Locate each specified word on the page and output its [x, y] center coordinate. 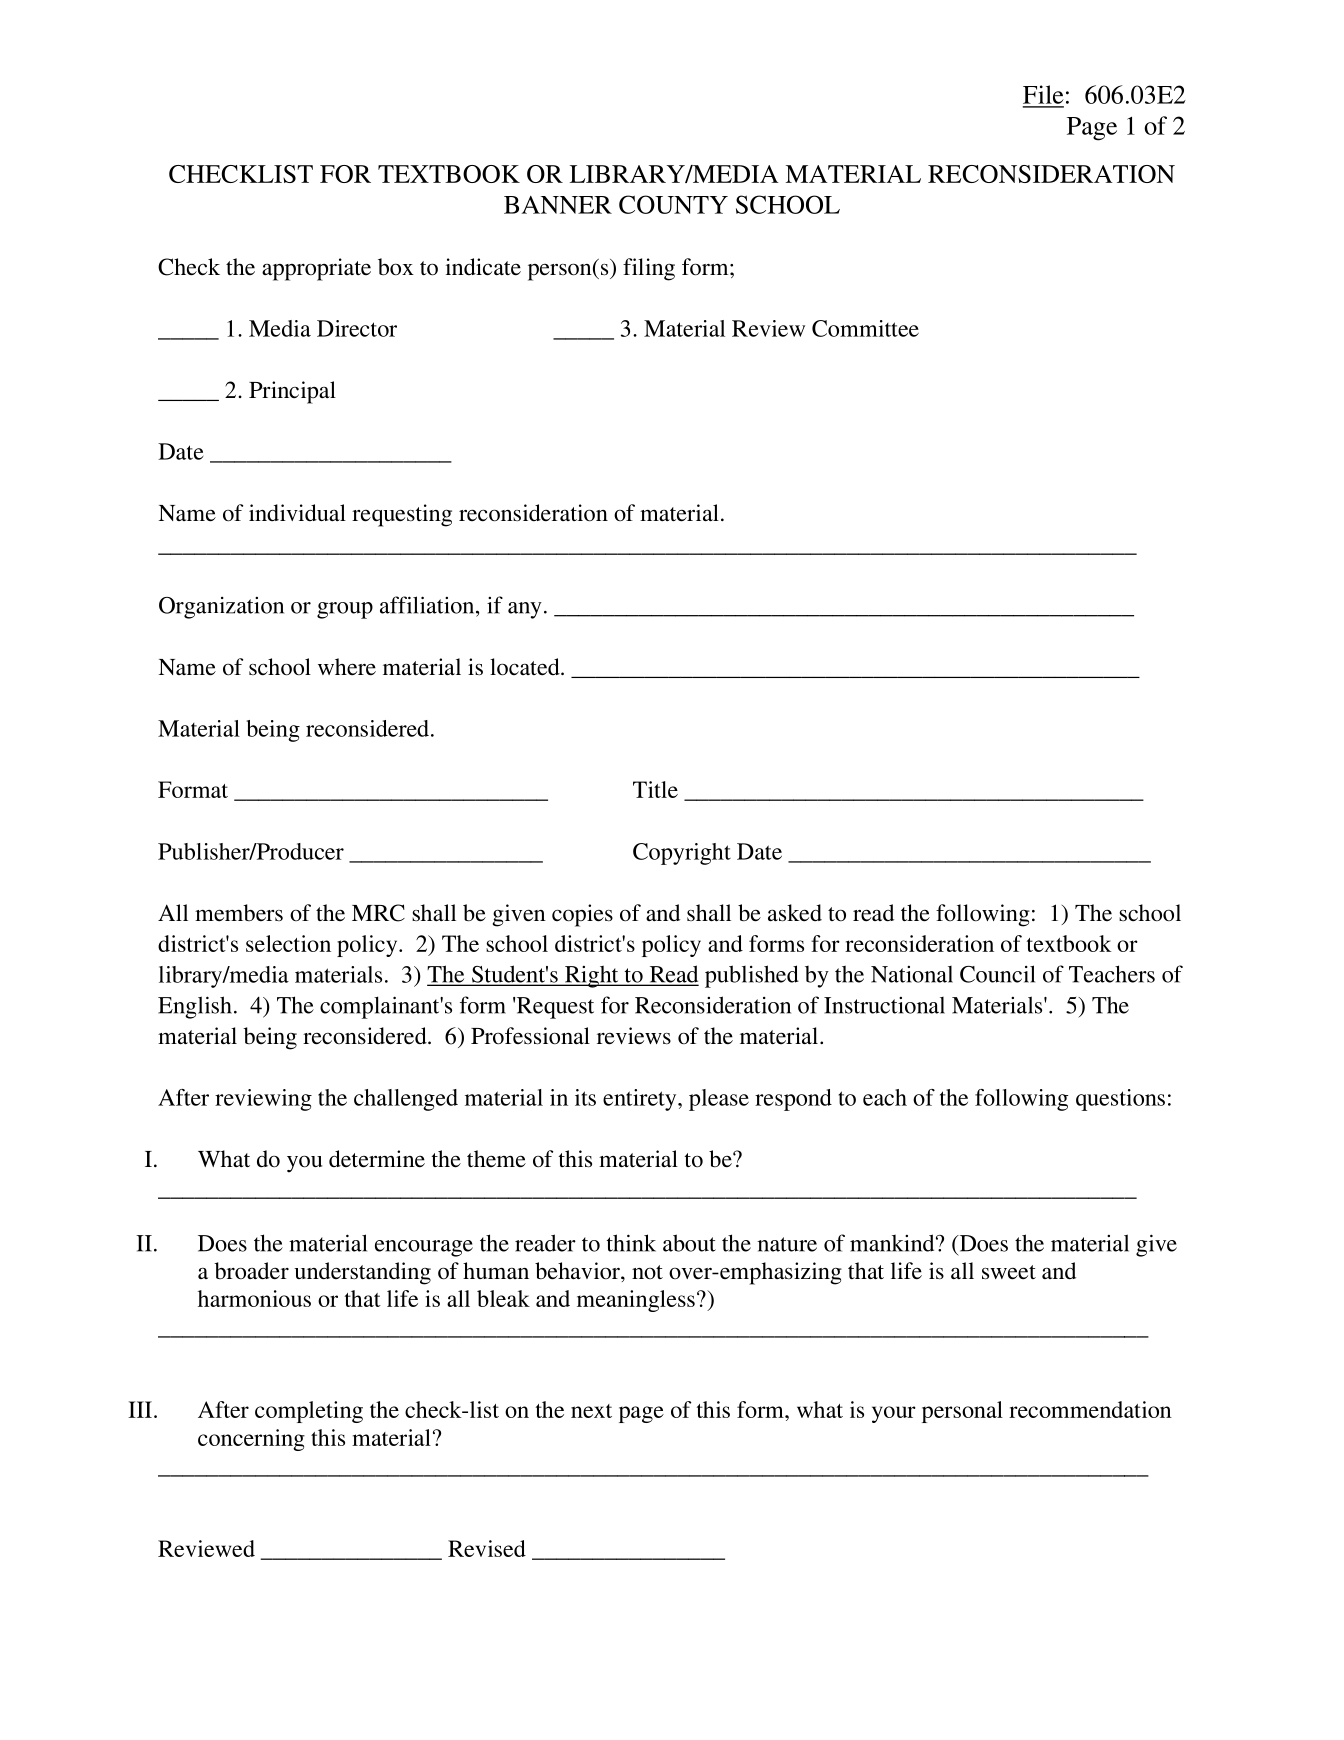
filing [649, 269]
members [239, 913]
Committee [865, 328]
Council [997, 974]
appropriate [316, 269]
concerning [251, 1440]
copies [582, 915]
